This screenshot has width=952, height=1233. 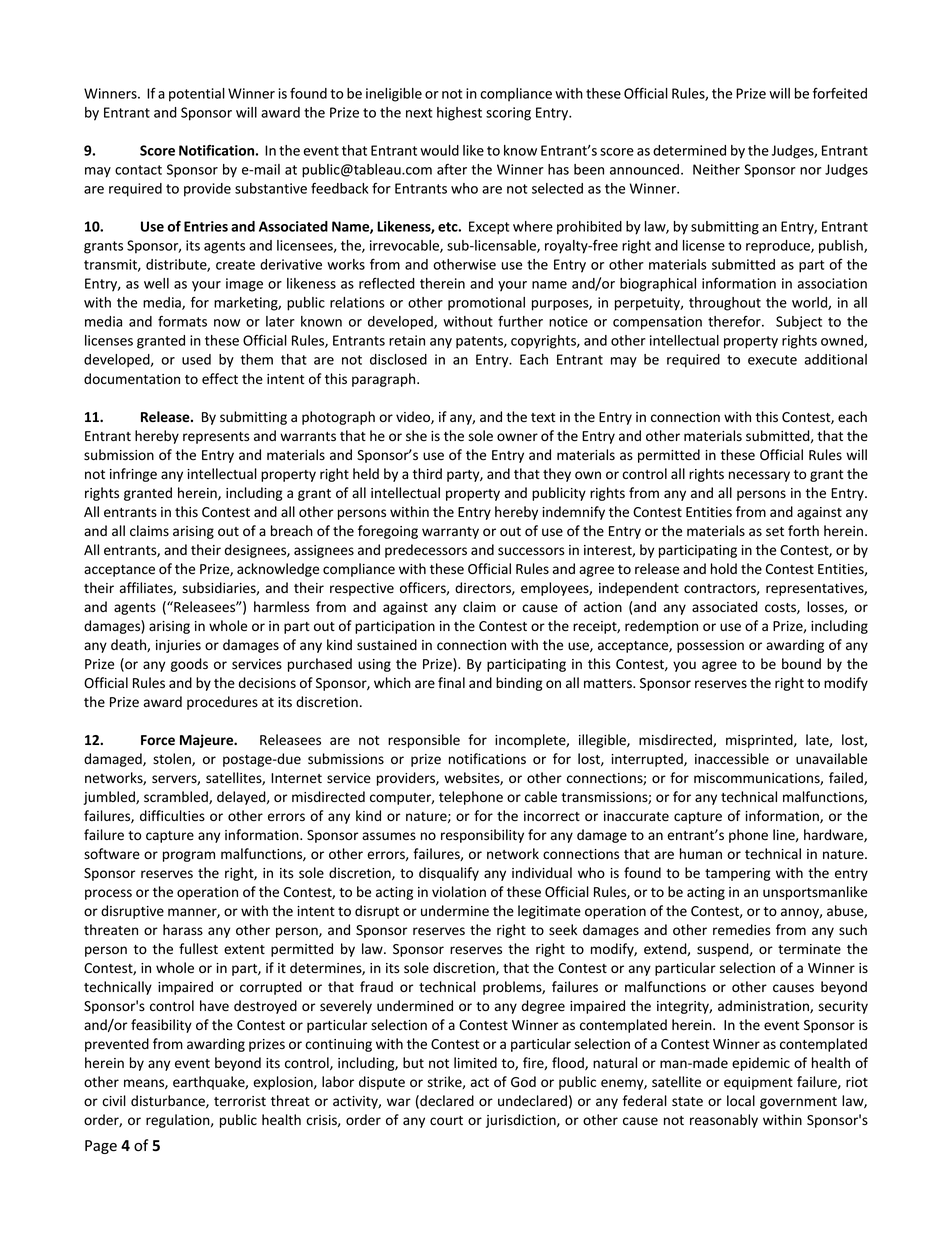 I want to click on procedures, so click(x=222, y=703).
